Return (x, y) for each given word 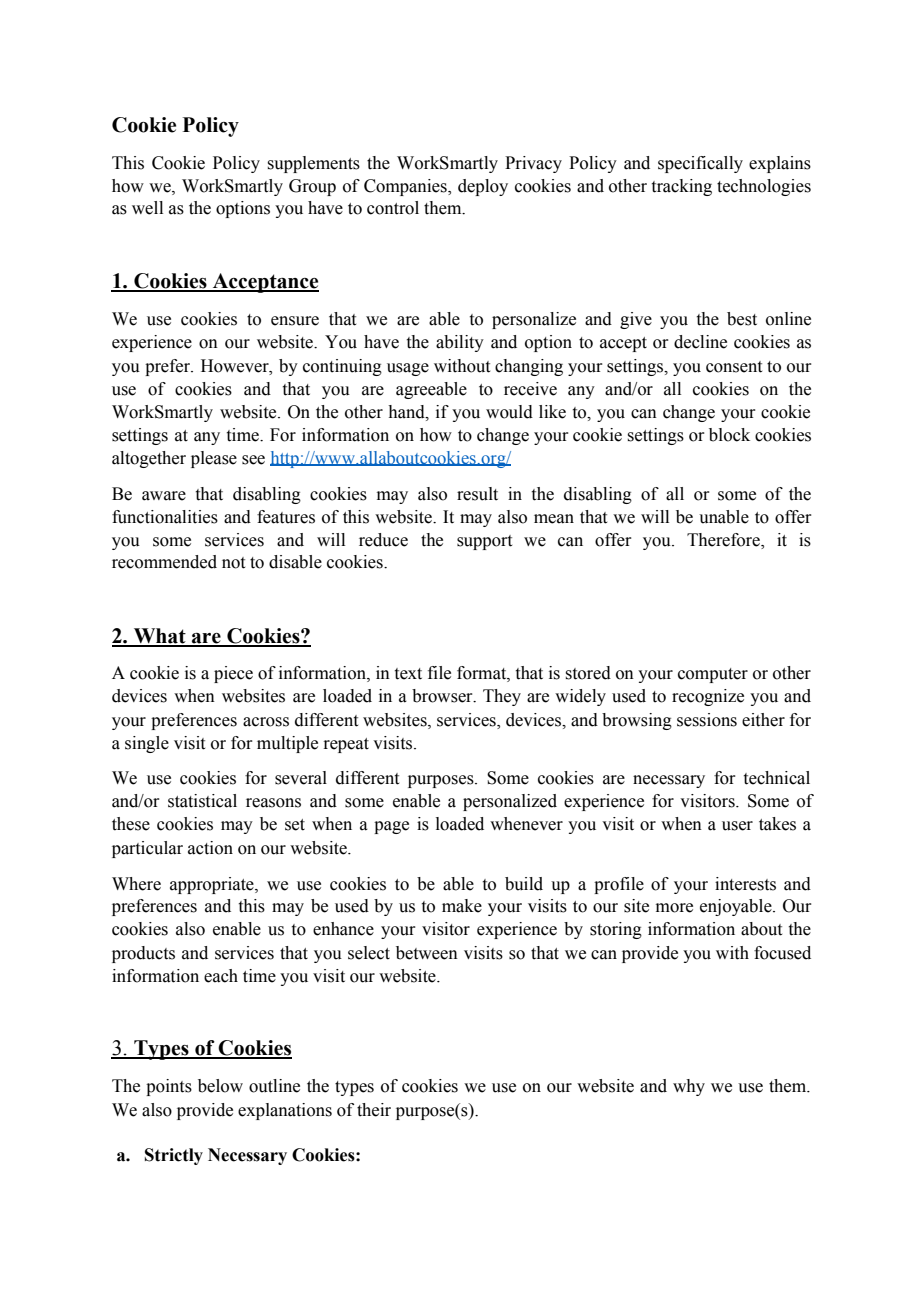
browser (443, 696)
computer (713, 675)
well (147, 208)
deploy (483, 187)
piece (233, 674)
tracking (682, 187)
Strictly (174, 1156)
